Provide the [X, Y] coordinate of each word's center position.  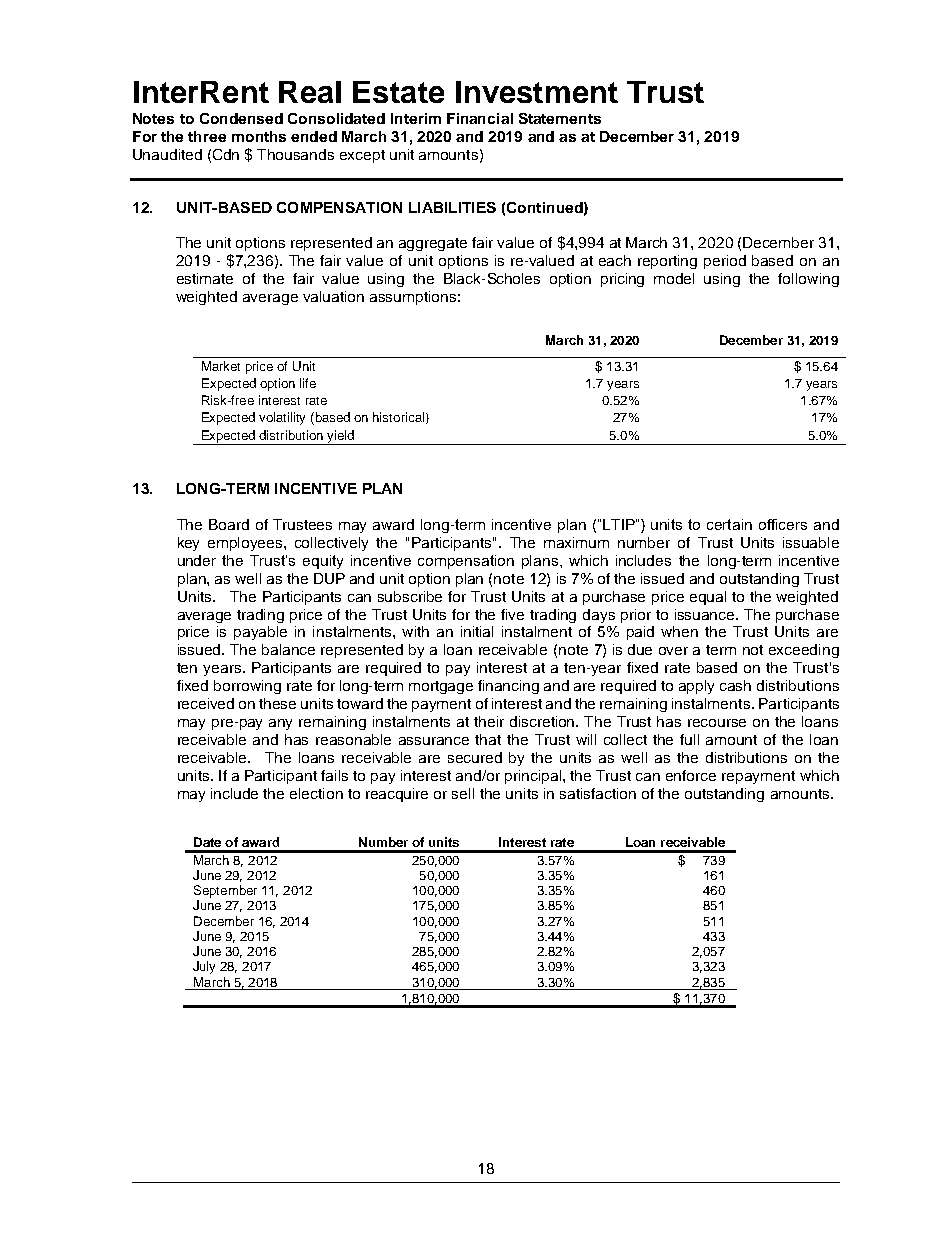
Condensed [241, 118]
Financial [480, 118]
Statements [560, 118]
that [488, 739]
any [280, 724]
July [204, 967]
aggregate [433, 244]
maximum [576, 542]
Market [221, 366]
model [674, 278]
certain [729, 524]
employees [246, 544]
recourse [717, 723]
